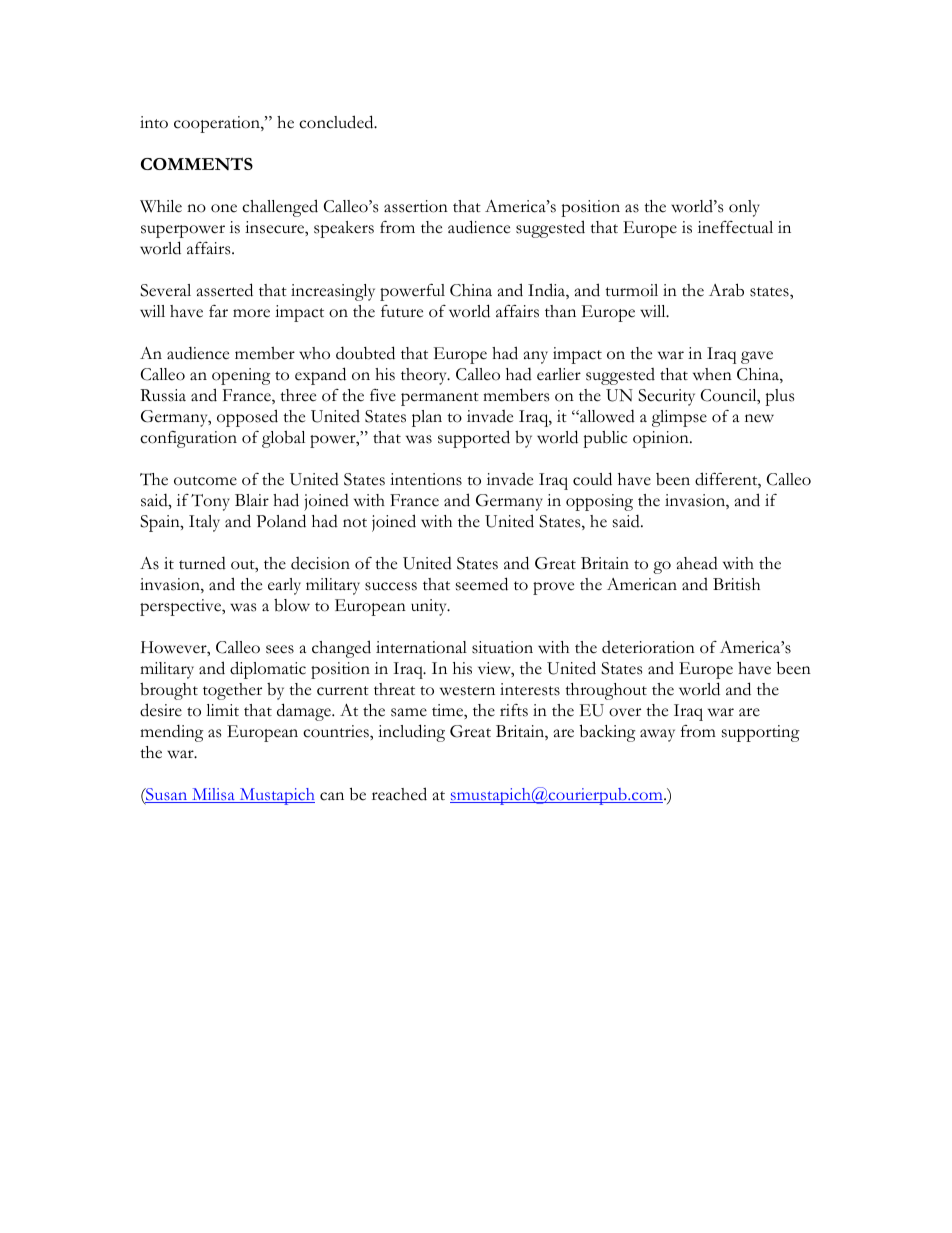 This document has width=952, height=1233. I want to click on outcome, so click(205, 481).
